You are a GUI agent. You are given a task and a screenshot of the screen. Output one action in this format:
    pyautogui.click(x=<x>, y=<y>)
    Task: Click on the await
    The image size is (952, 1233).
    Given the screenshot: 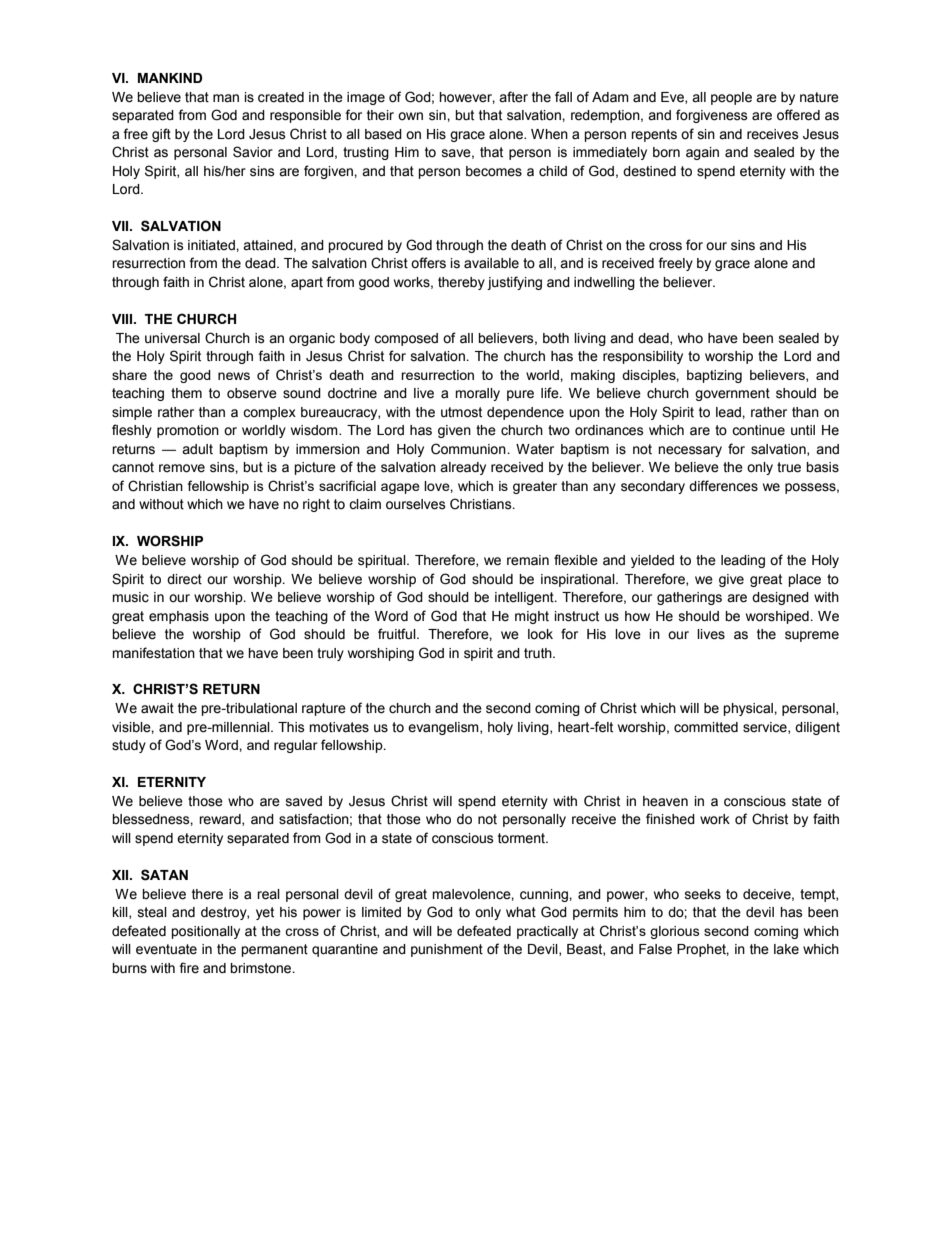 What is the action you would take?
    pyautogui.click(x=157, y=708)
